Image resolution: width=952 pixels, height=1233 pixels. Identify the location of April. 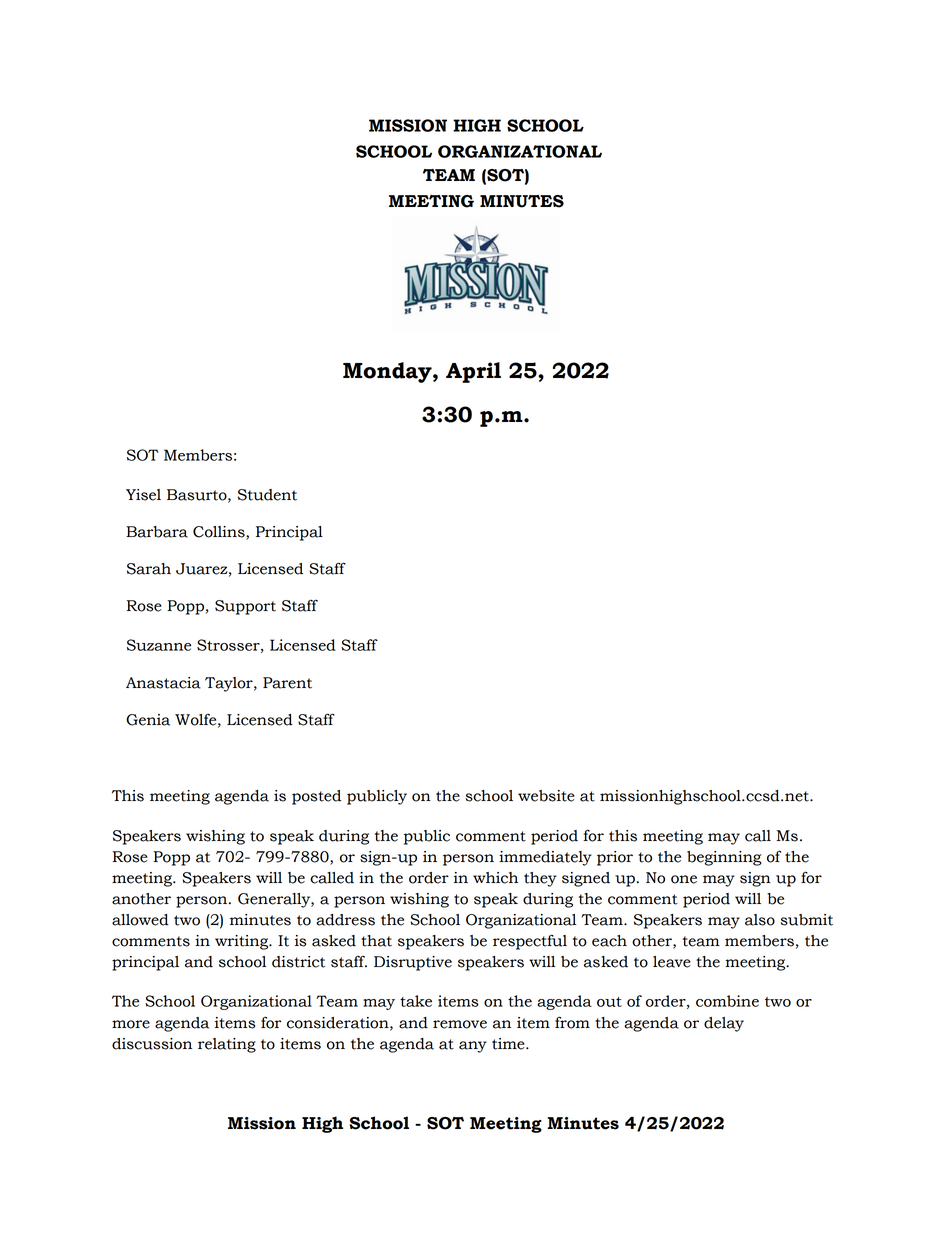
(473, 372).
